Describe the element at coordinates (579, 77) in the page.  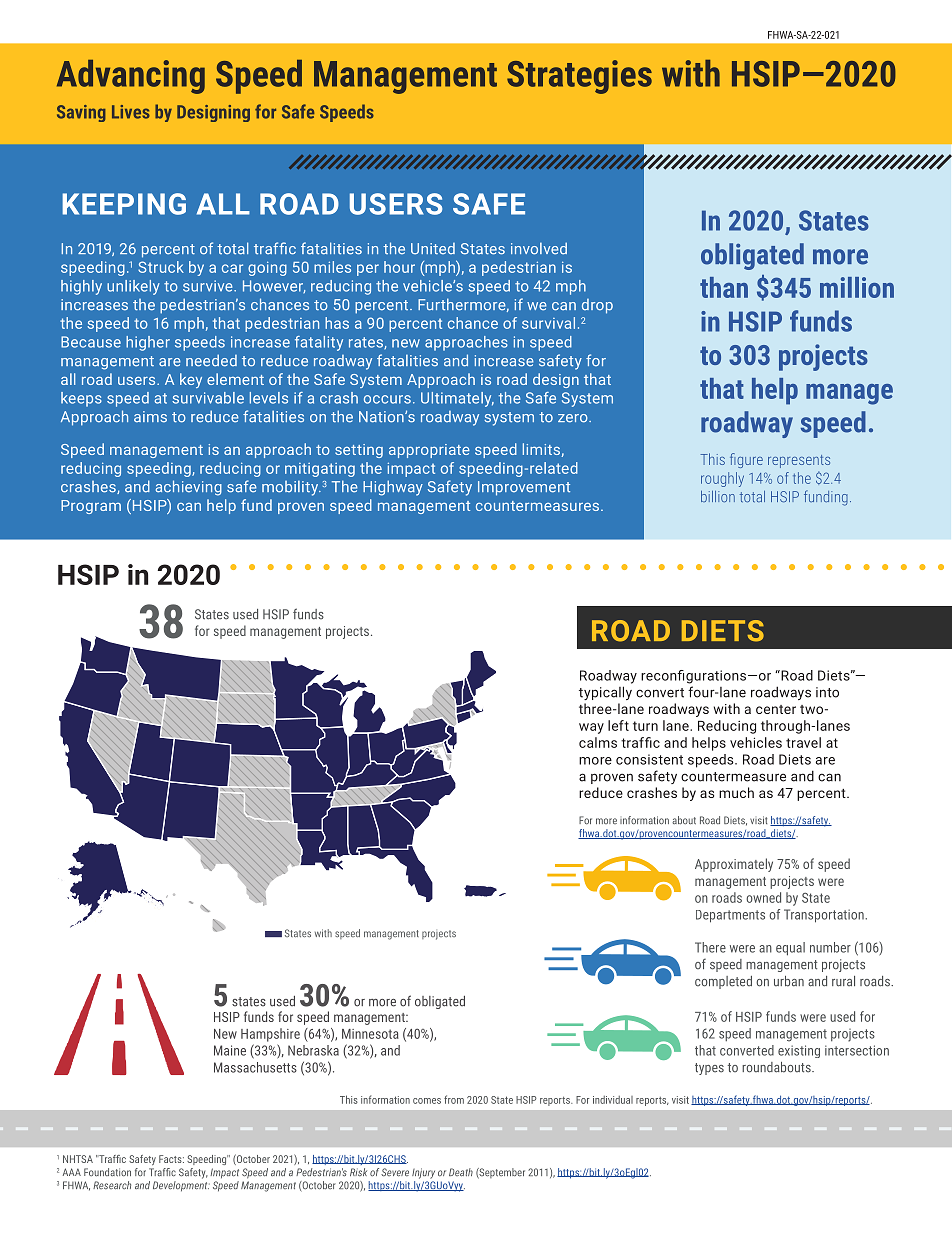
I see `Strategies` at that location.
